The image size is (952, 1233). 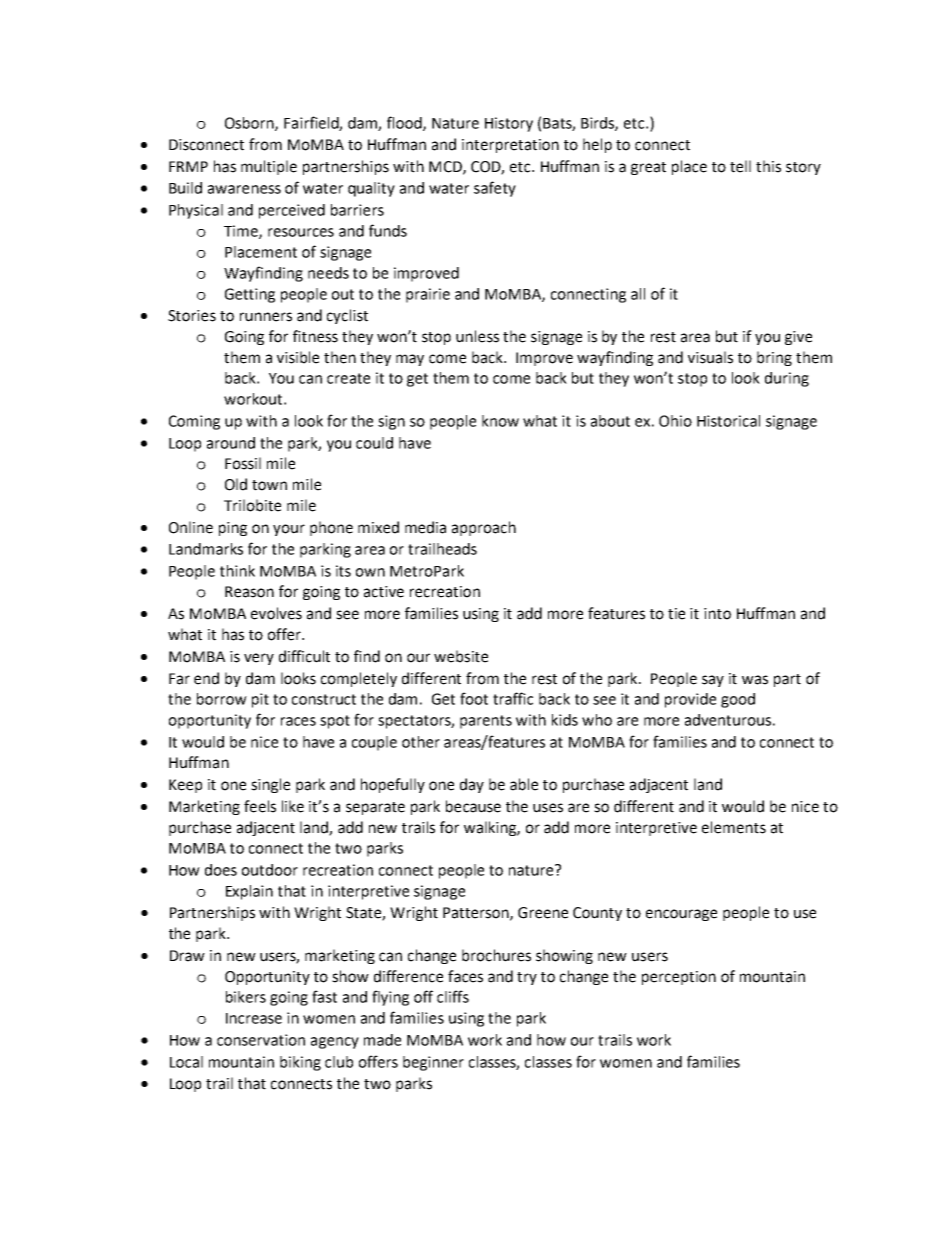 What do you see at coordinates (261, 1040) in the document?
I see `conservation` at bounding box center [261, 1040].
